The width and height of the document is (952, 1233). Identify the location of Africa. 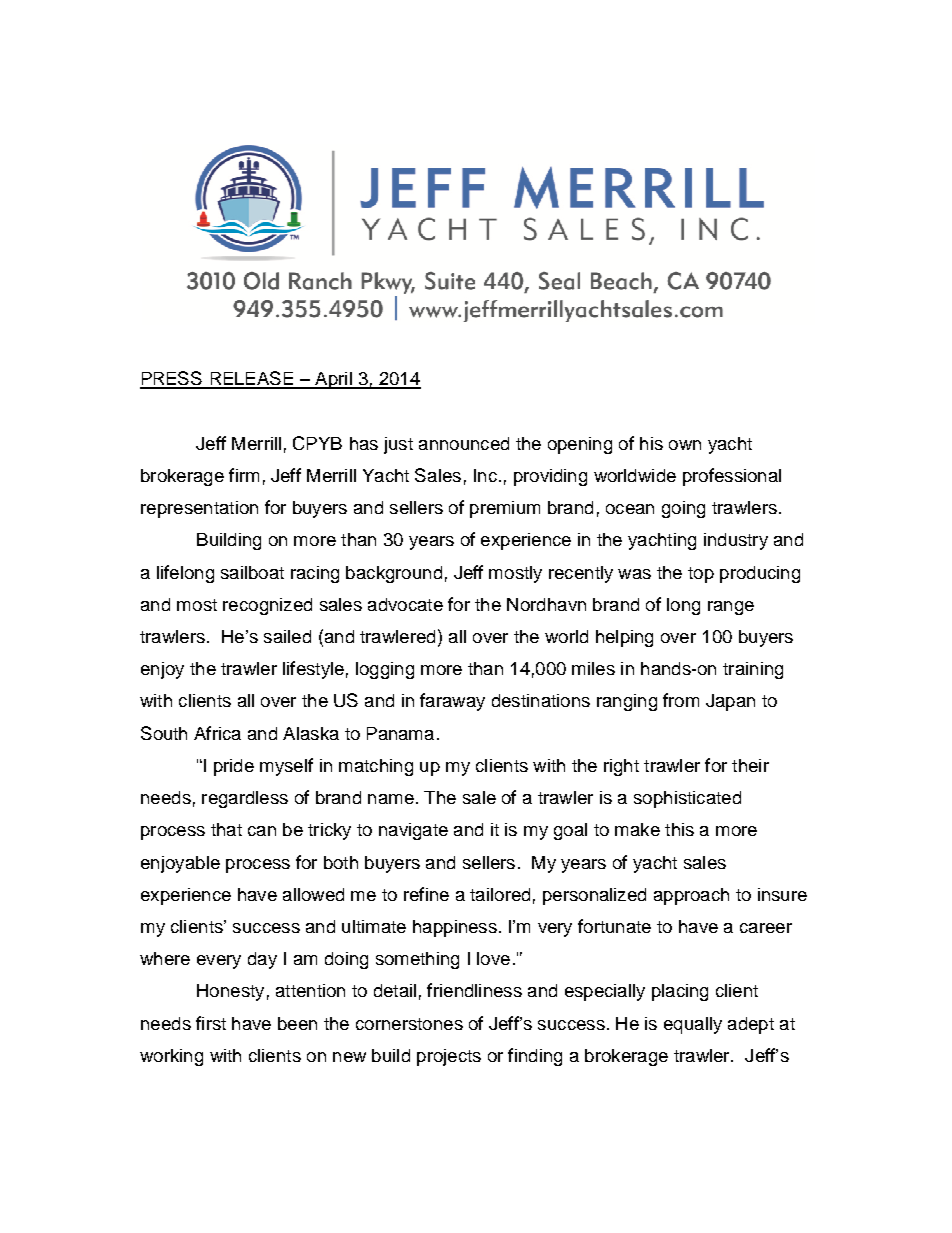
(217, 733).
